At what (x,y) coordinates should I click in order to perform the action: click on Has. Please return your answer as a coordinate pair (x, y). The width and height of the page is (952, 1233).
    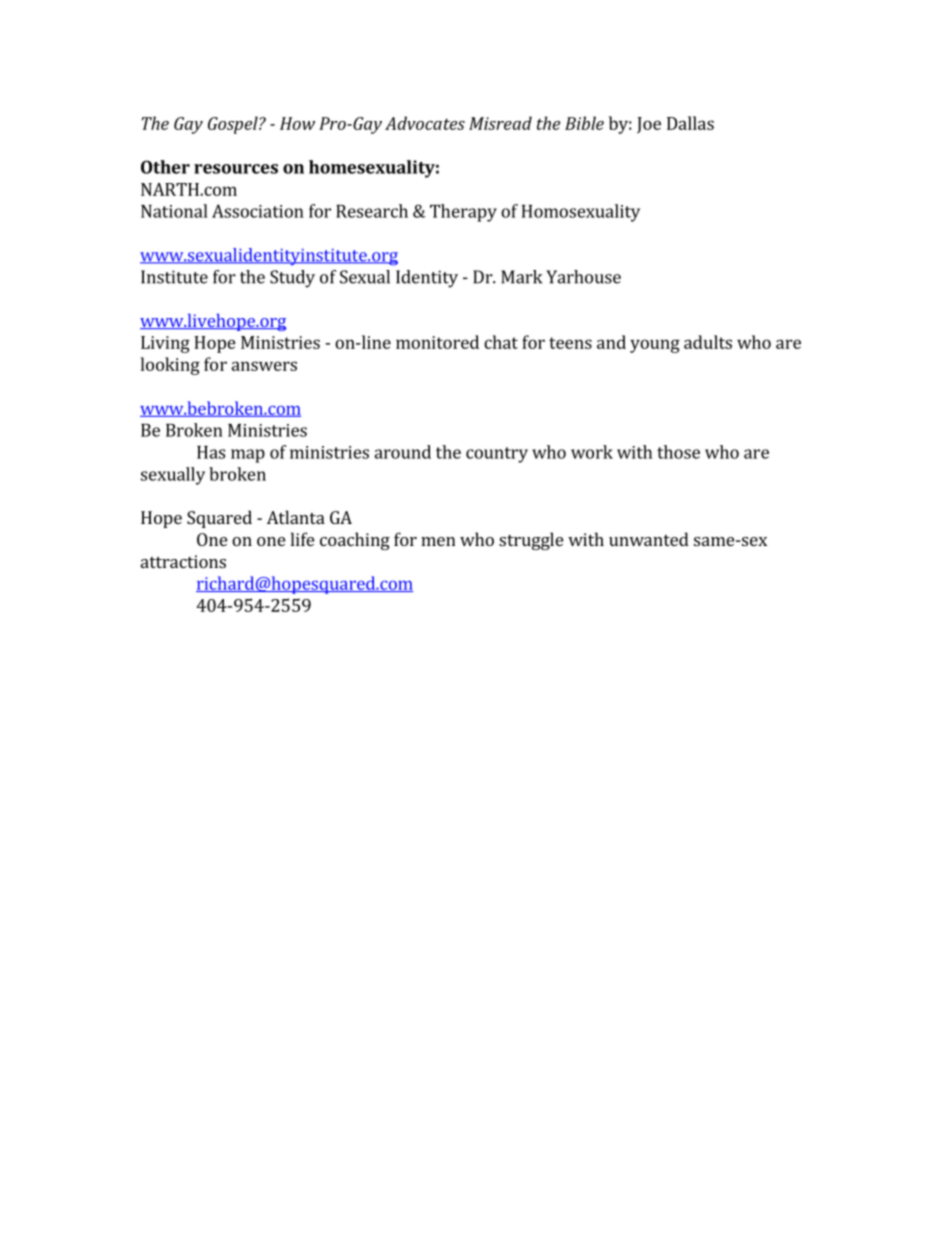
    Looking at the image, I should click on (211, 452).
